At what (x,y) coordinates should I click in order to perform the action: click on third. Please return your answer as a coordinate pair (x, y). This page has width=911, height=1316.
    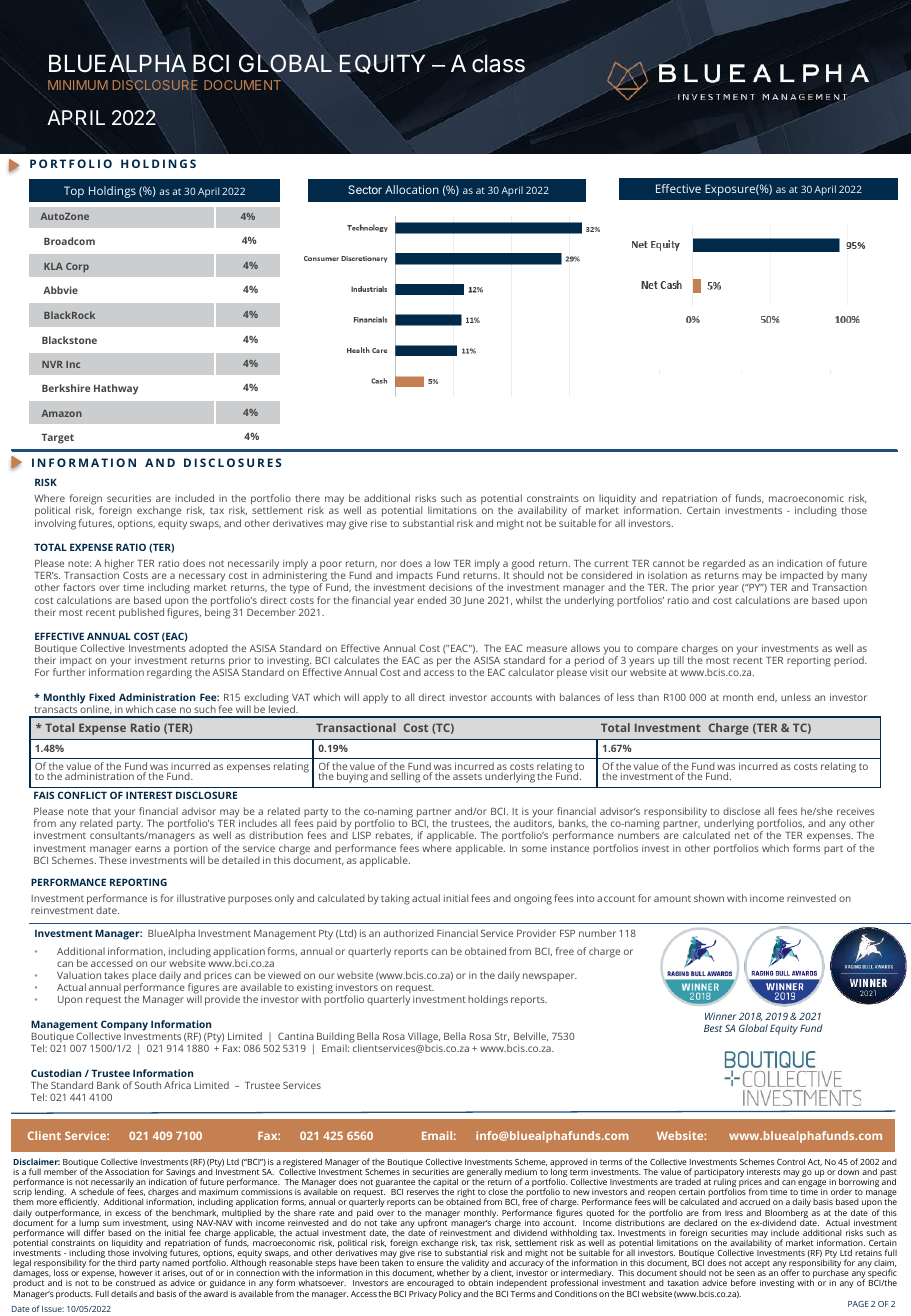
    Looking at the image, I should click on (127, 1262).
